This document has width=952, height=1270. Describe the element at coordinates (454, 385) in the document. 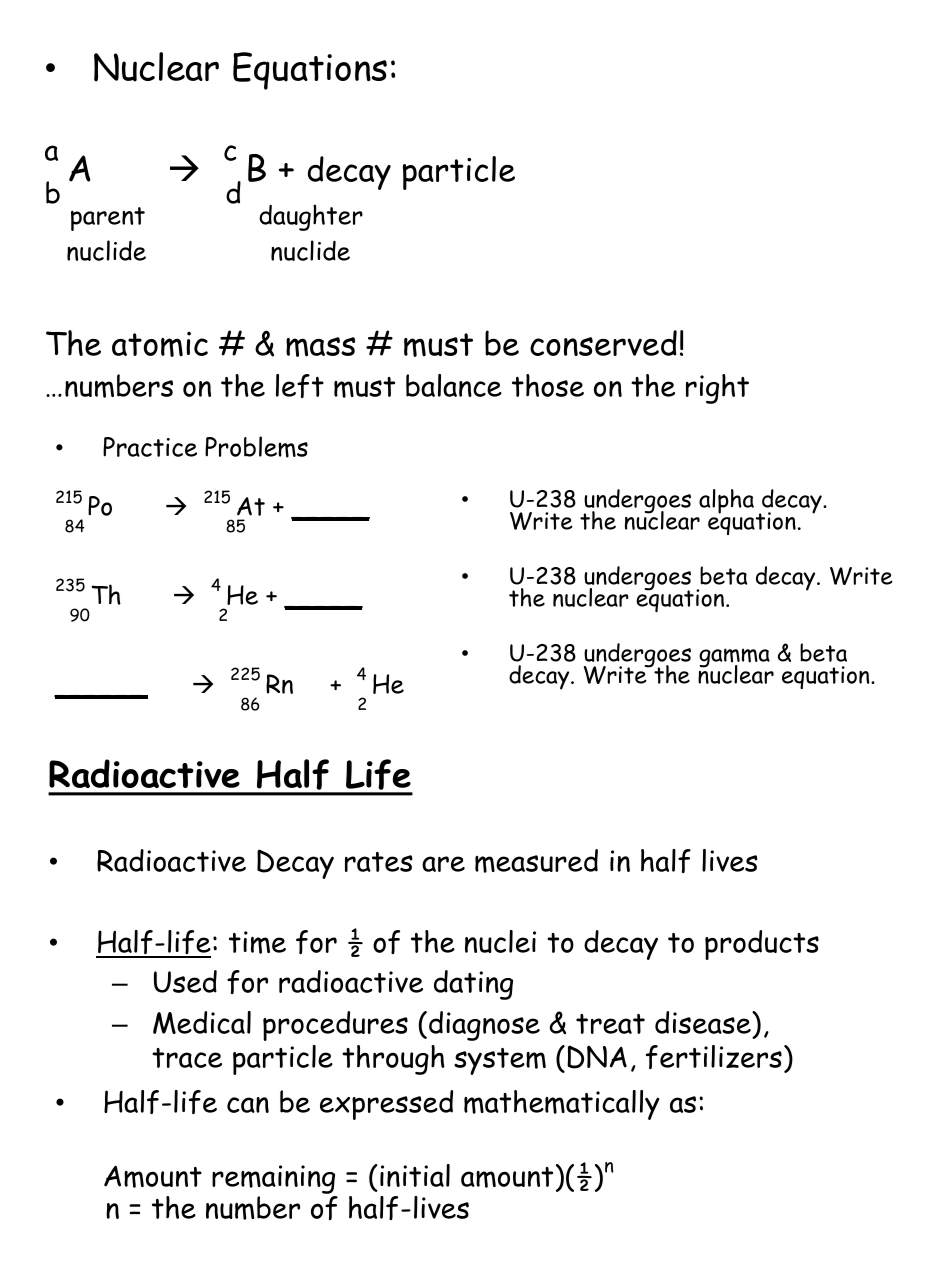

I see `balance` at that location.
